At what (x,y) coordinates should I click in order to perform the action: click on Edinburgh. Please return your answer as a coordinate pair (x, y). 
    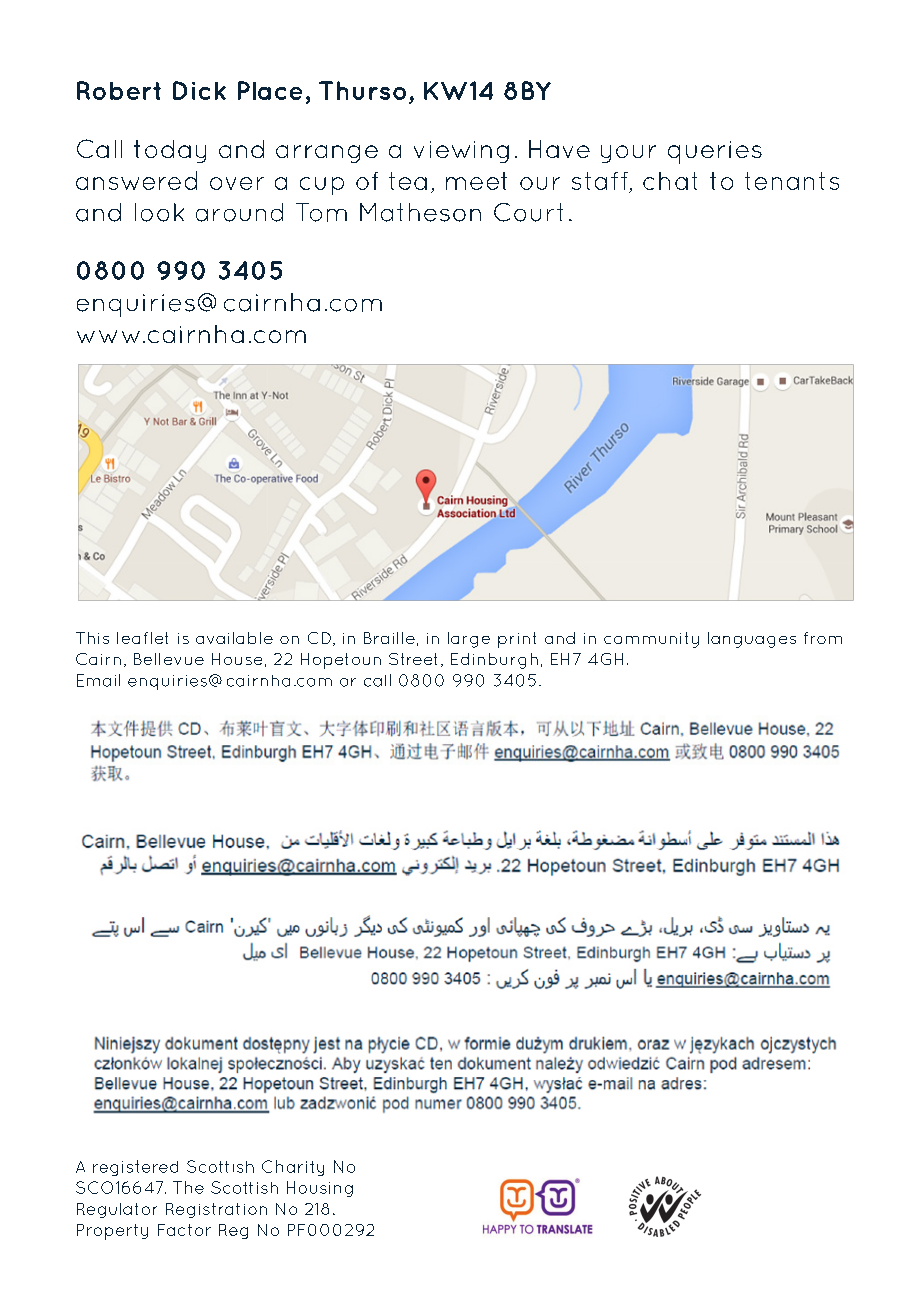
    Looking at the image, I should click on (494, 661).
